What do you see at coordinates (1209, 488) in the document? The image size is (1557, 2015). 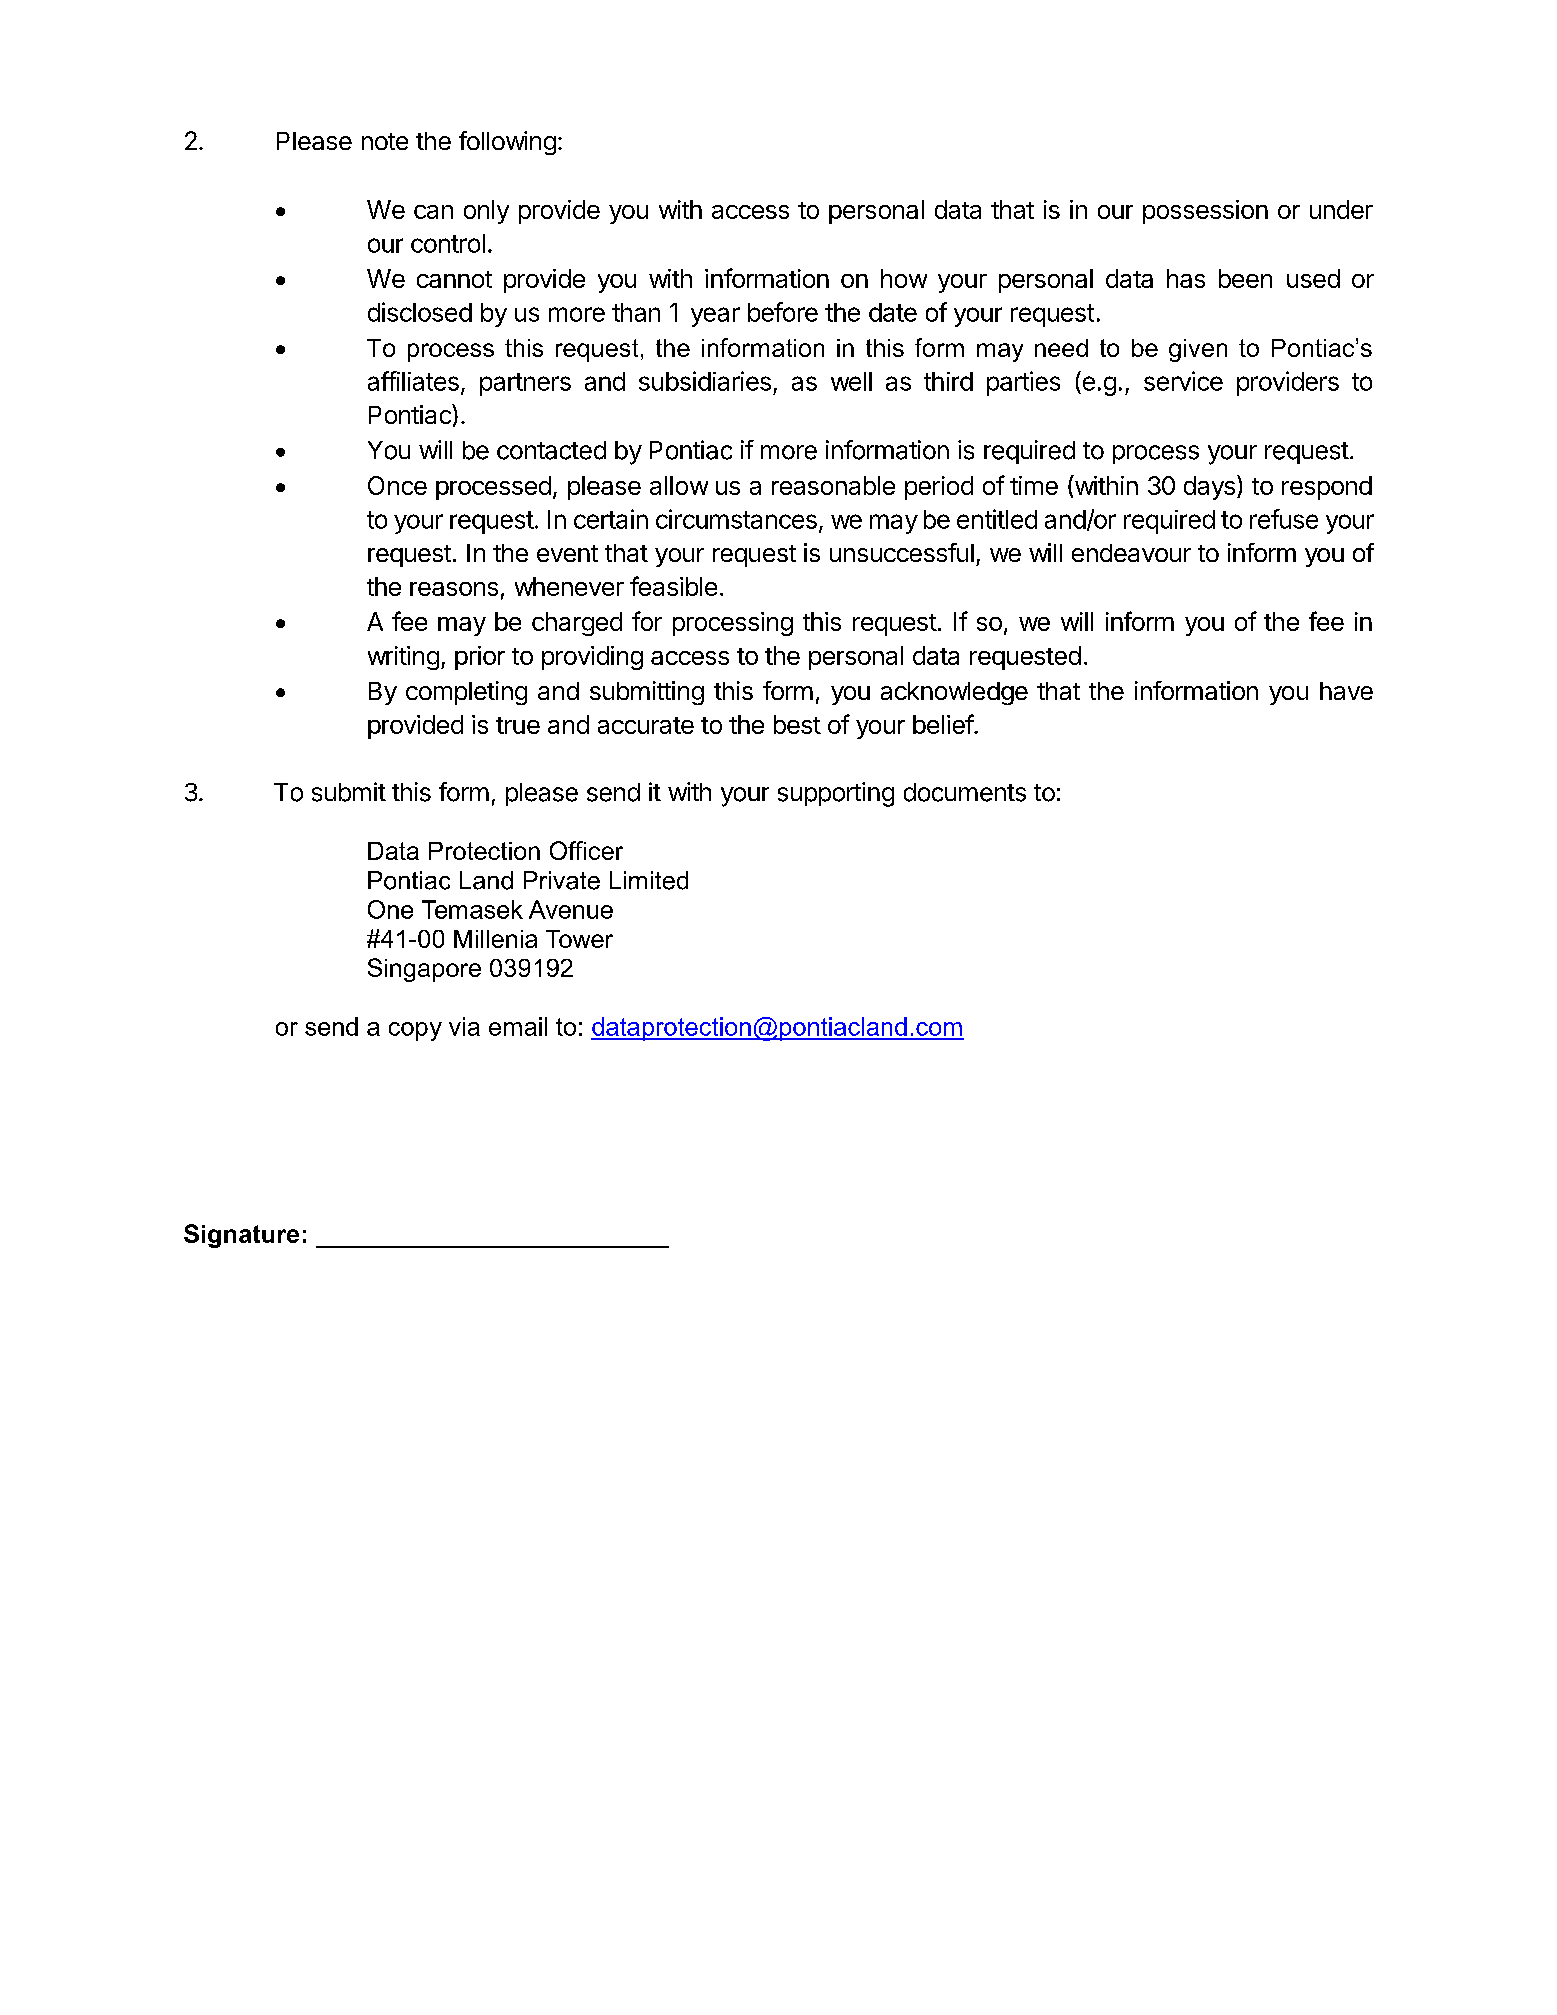 I see `days` at bounding box center [1209, 488].
